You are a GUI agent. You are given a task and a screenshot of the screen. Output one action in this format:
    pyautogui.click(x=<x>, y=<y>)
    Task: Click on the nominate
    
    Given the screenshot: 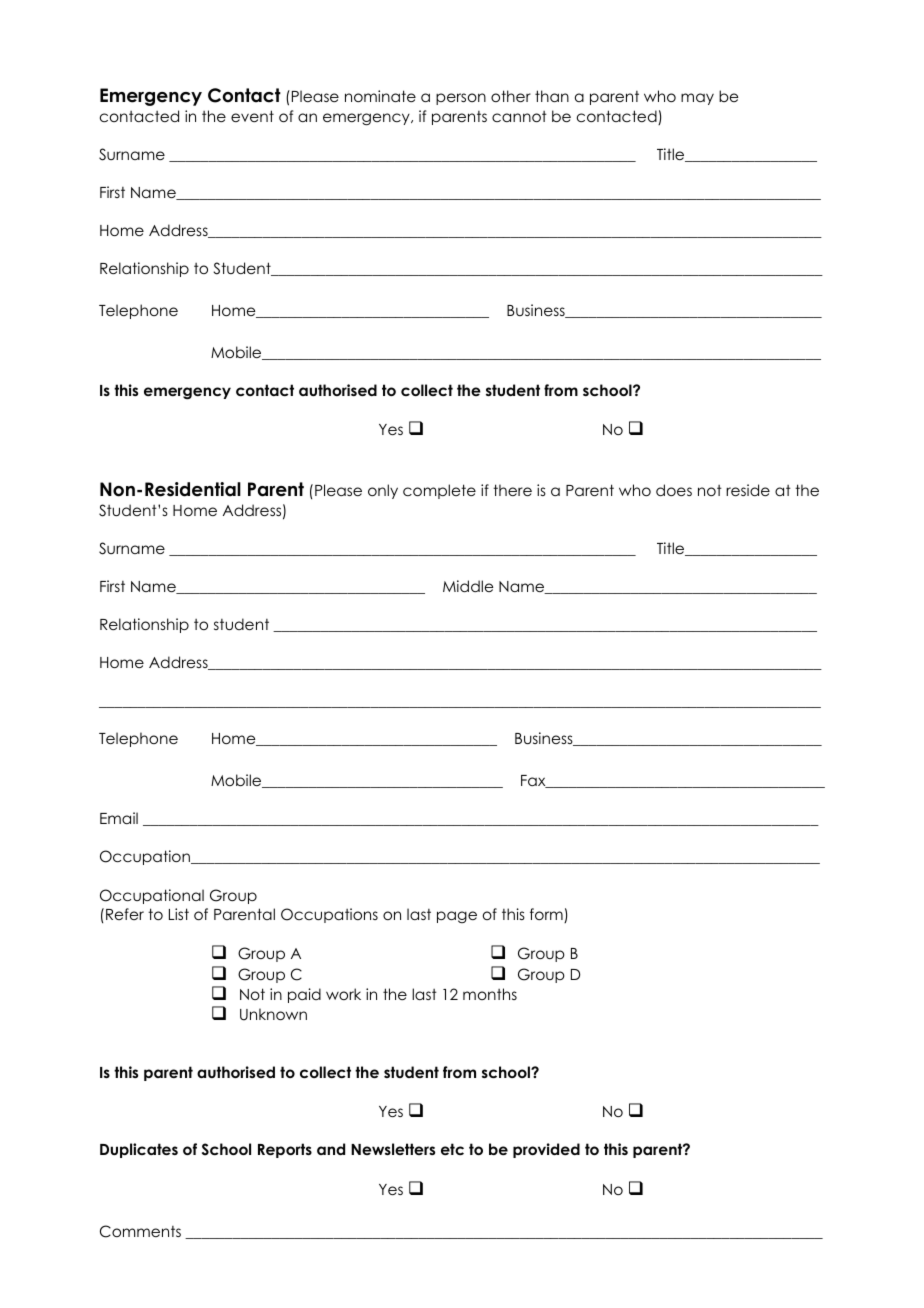 What is the action you would take?
    pyautogui.click(x=380, y=96)
